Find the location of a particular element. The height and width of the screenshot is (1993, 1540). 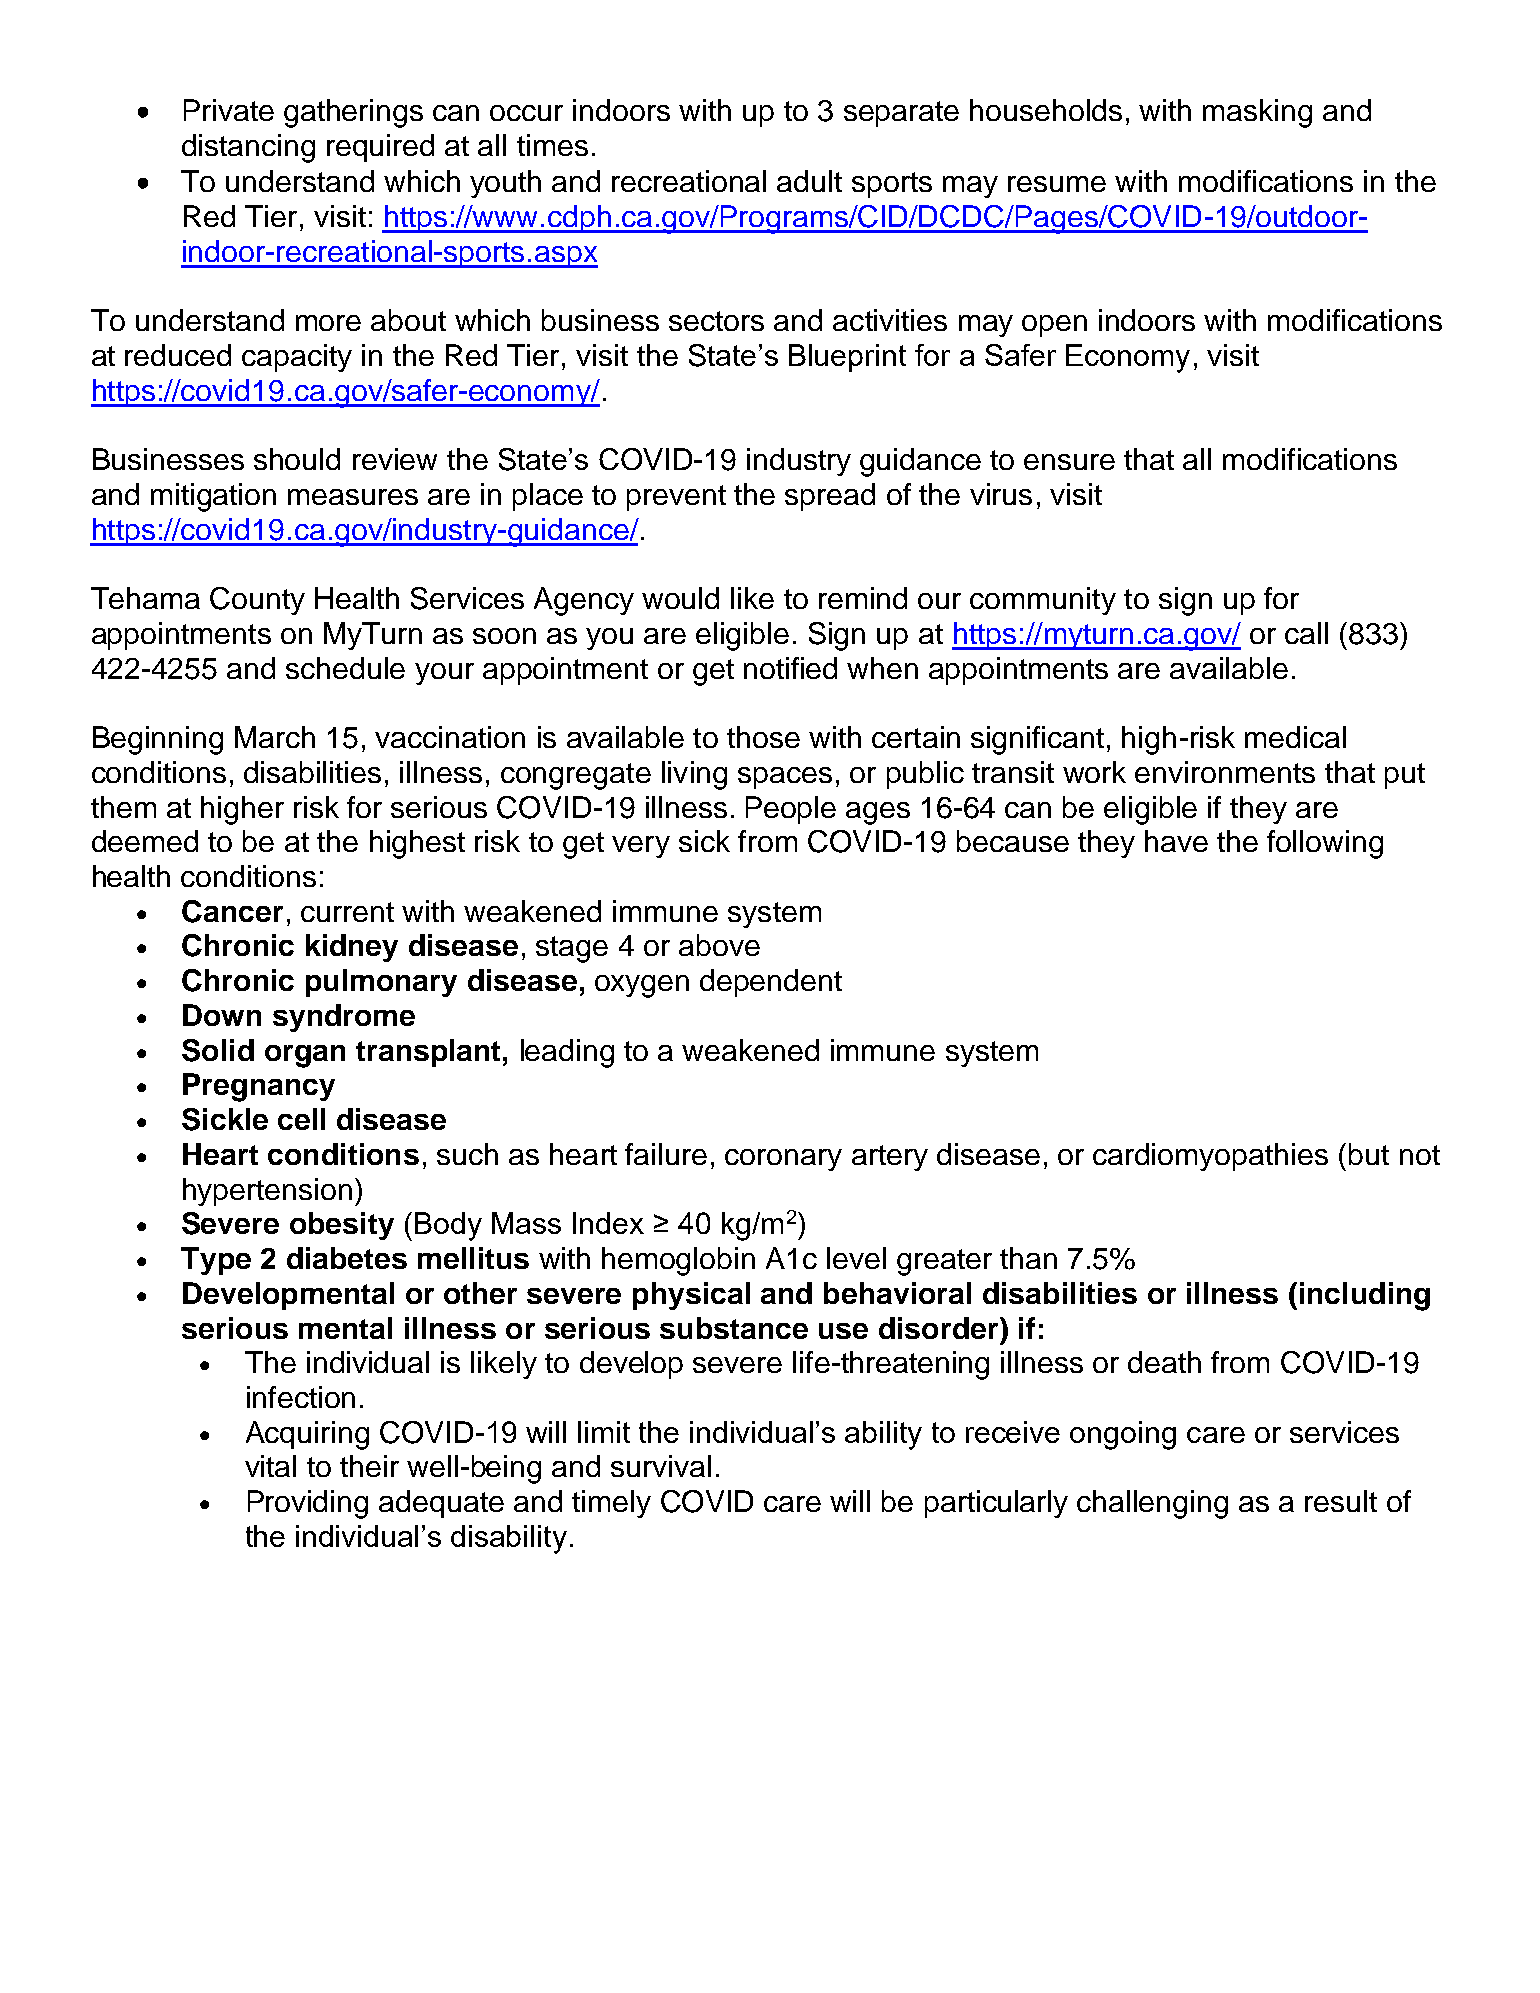

cardiomyopathies is located at coordinates (1210, 1157).
